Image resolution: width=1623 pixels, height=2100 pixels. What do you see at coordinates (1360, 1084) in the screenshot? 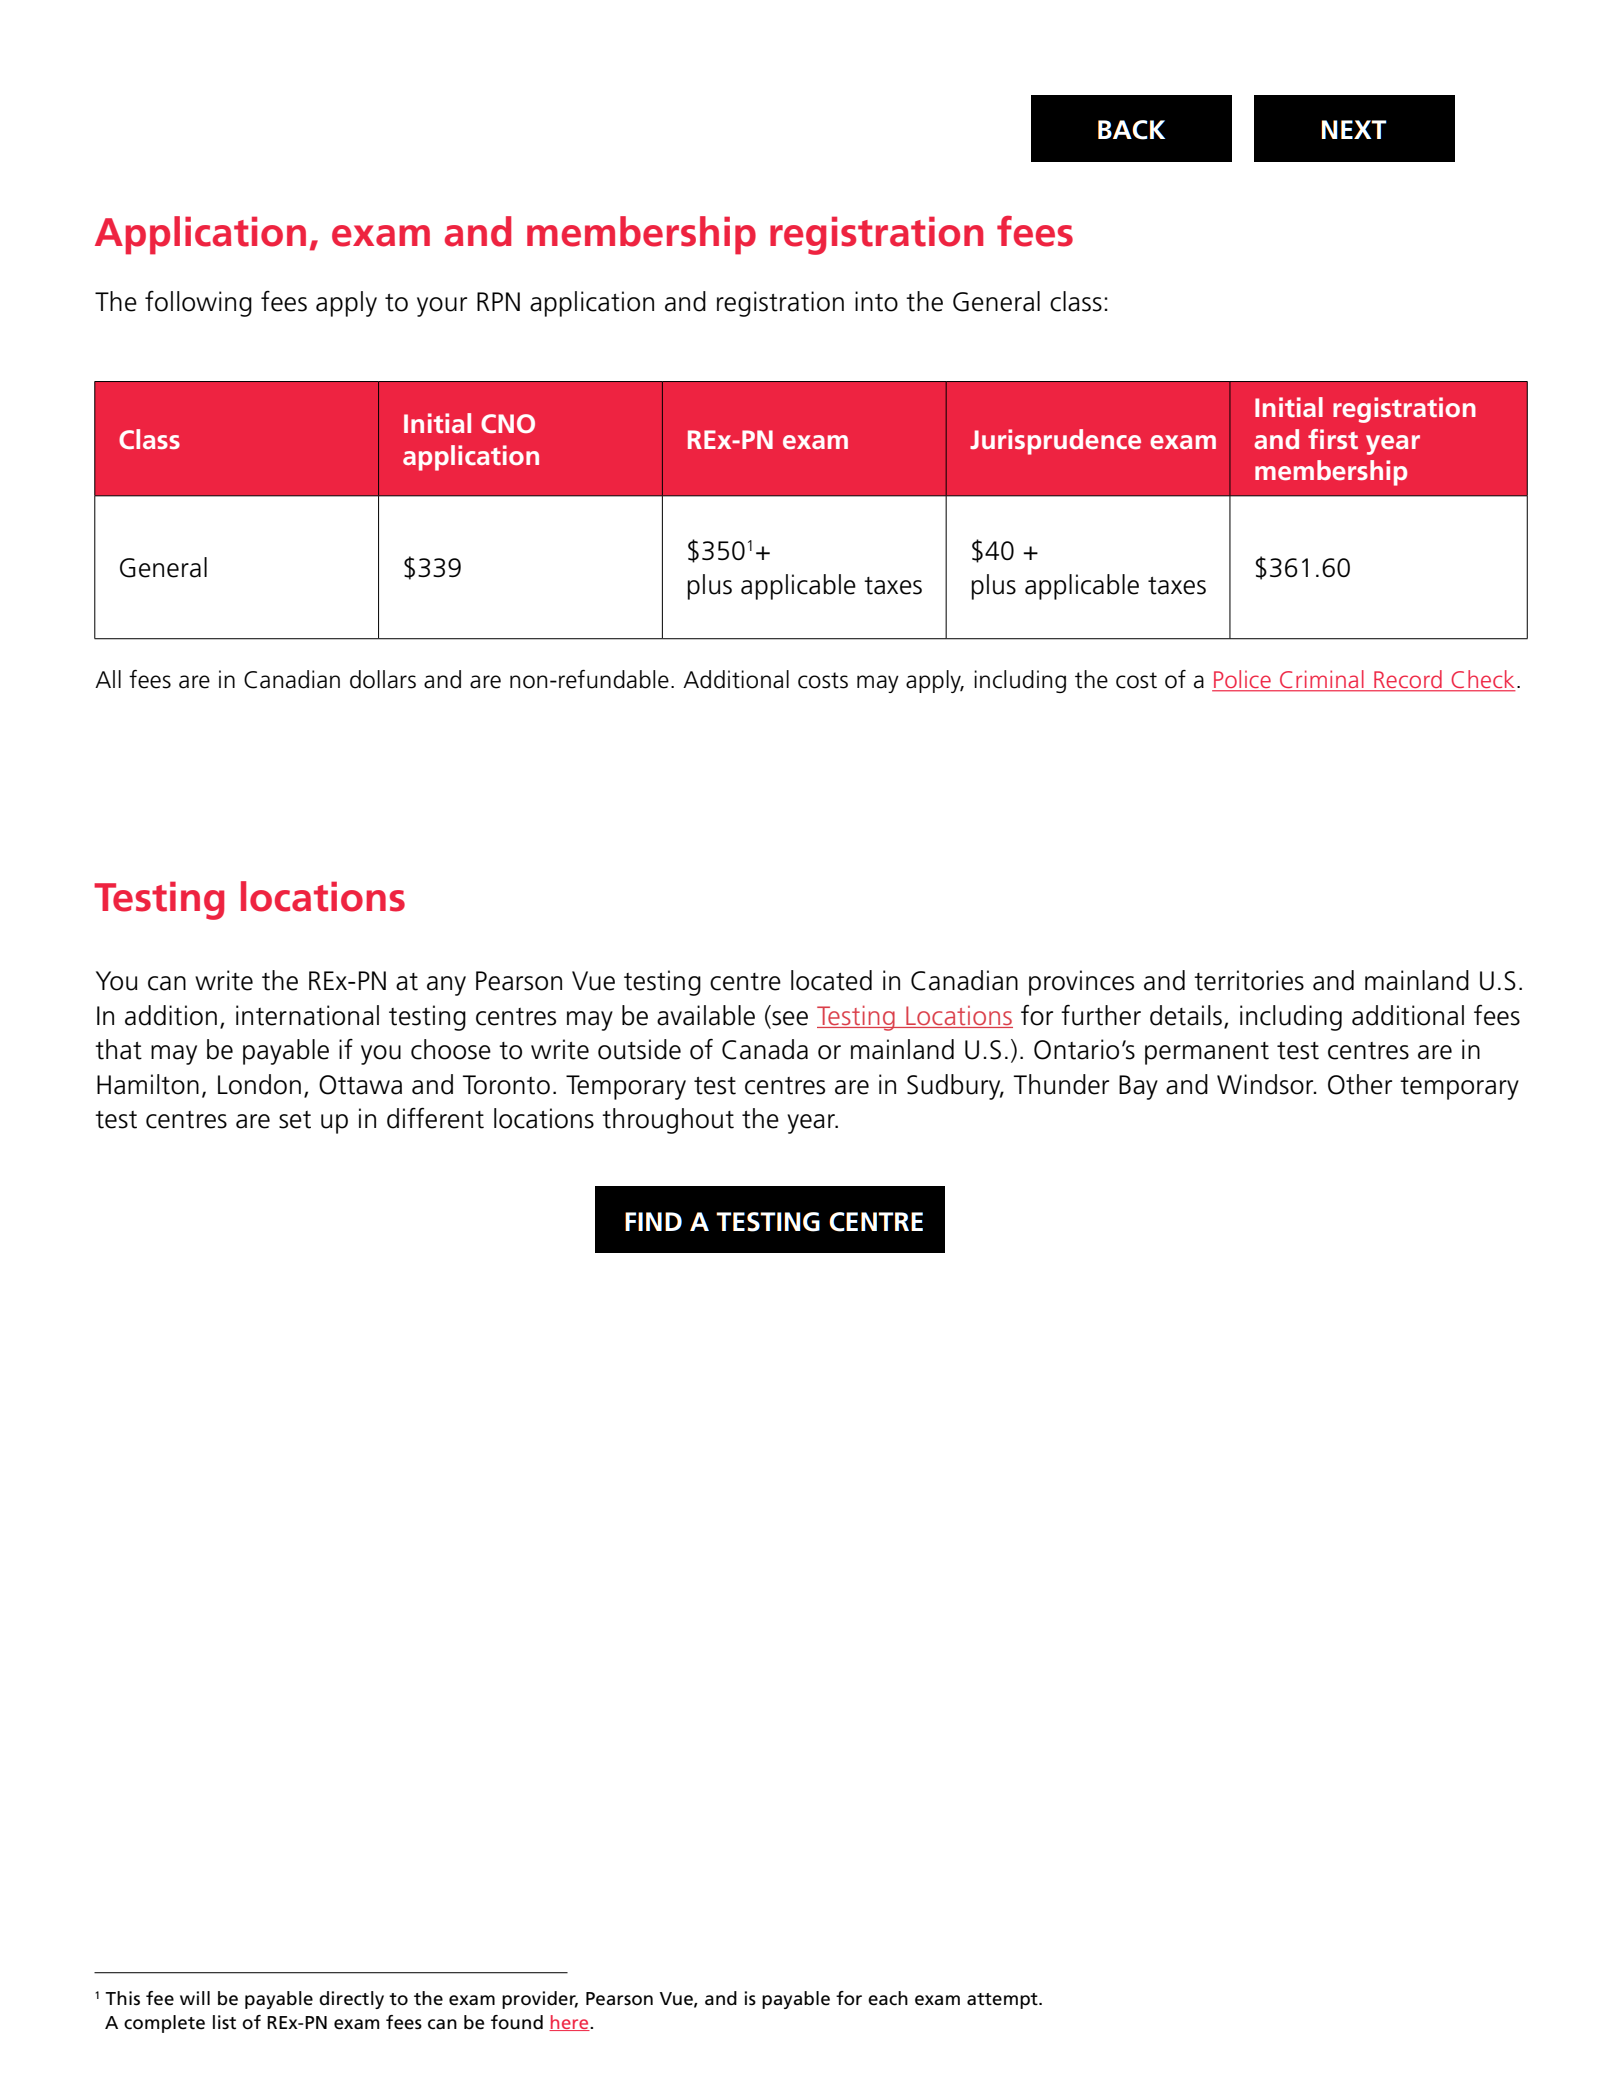
I see `Other` at bounding box center [1360, 1084].
